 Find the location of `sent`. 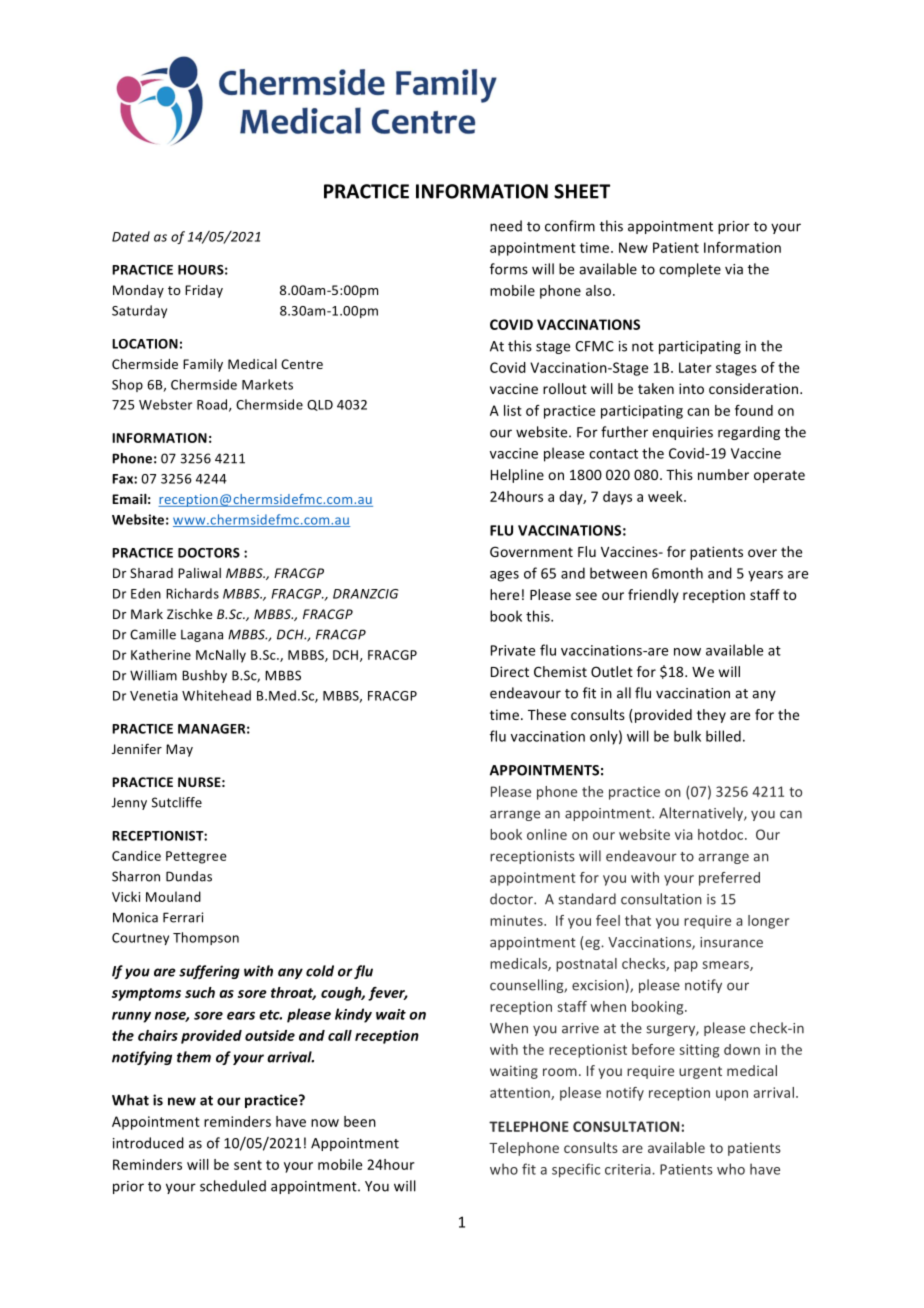

sent is located at coordinates (248, 1165).
